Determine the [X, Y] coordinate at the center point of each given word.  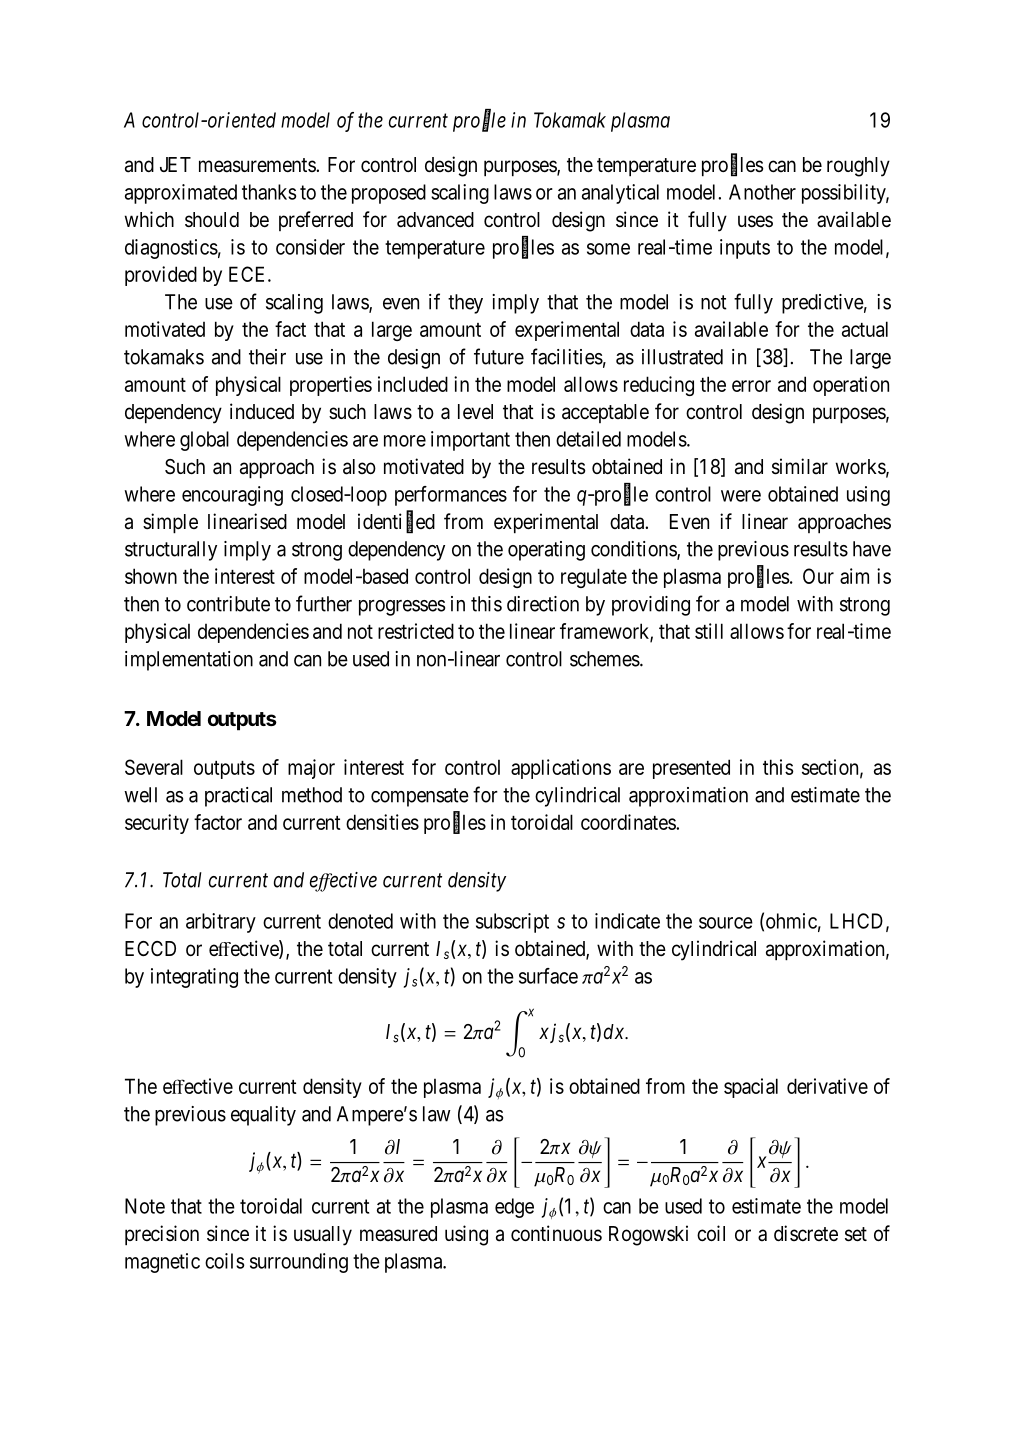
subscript [512, 923]
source [726, 923]
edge [514, 1208]
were [741, 496]
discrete [806, 1233]
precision [162, 1235]
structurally [171, 551]
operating [546, 551]
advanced [435, 220]
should [212, 219]
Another [762, 192]
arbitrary [221, 923]
